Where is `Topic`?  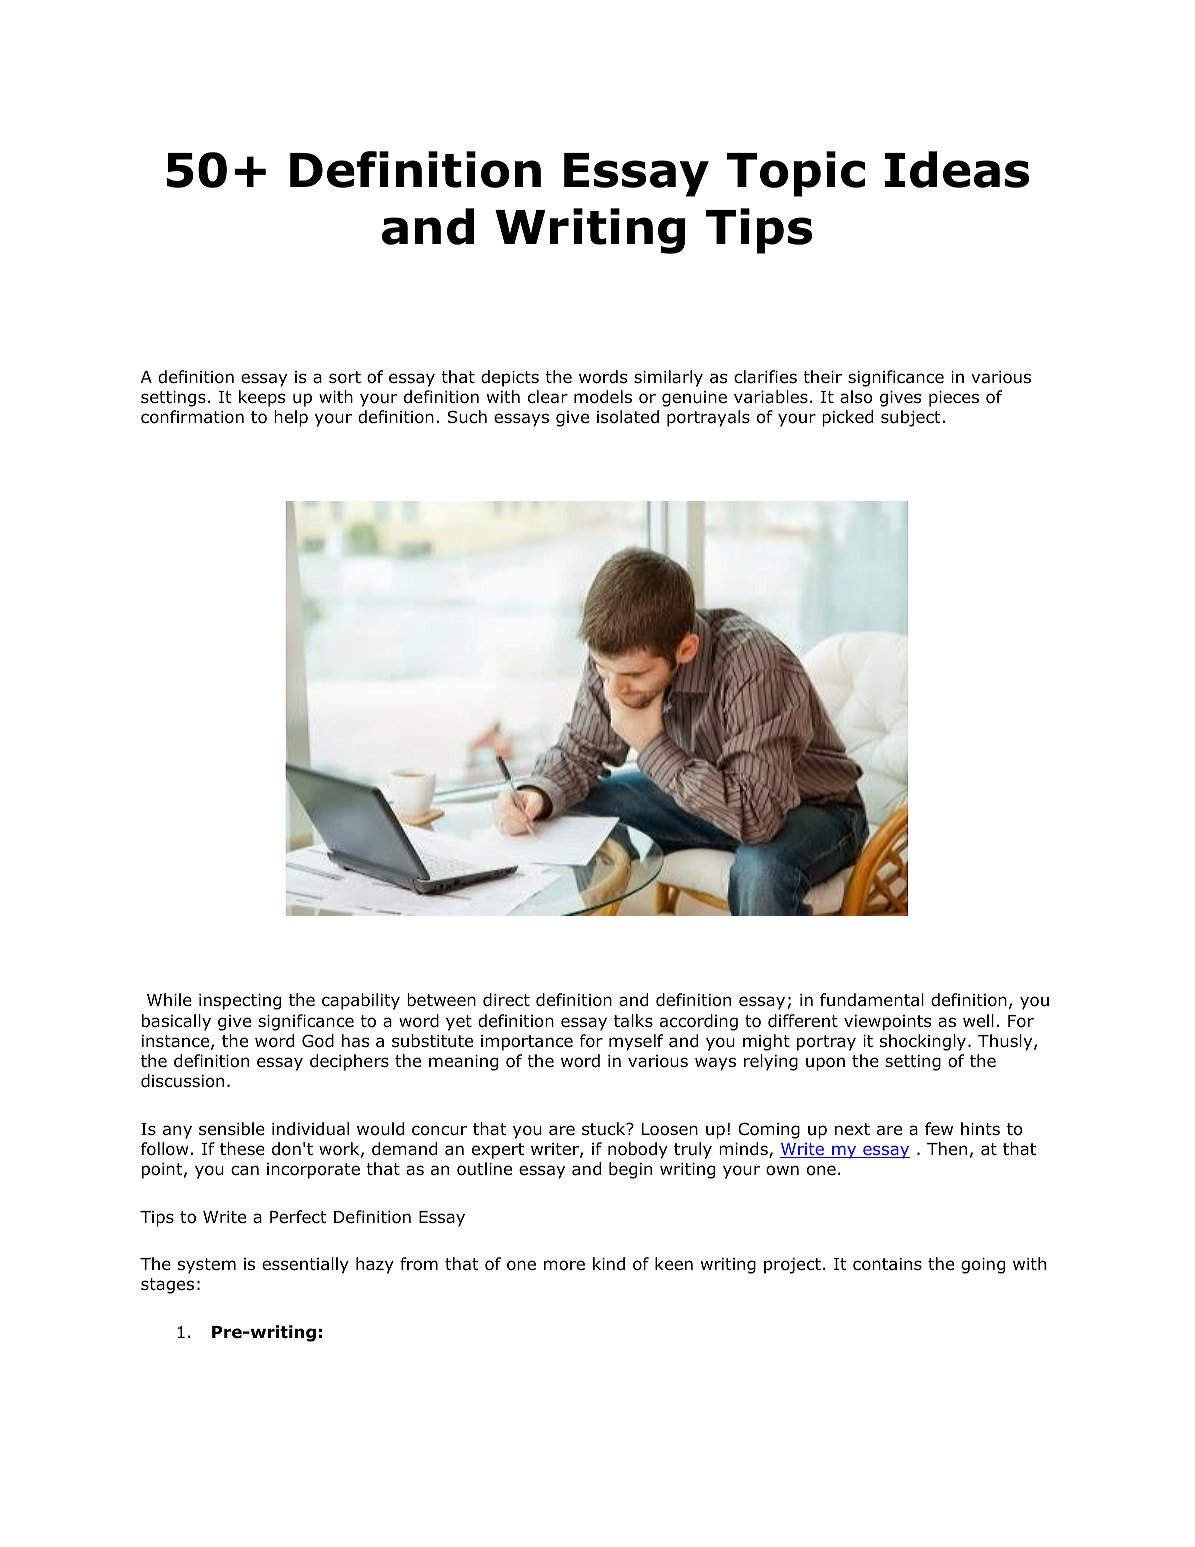
Topic is located at coordinates (796, 174).
